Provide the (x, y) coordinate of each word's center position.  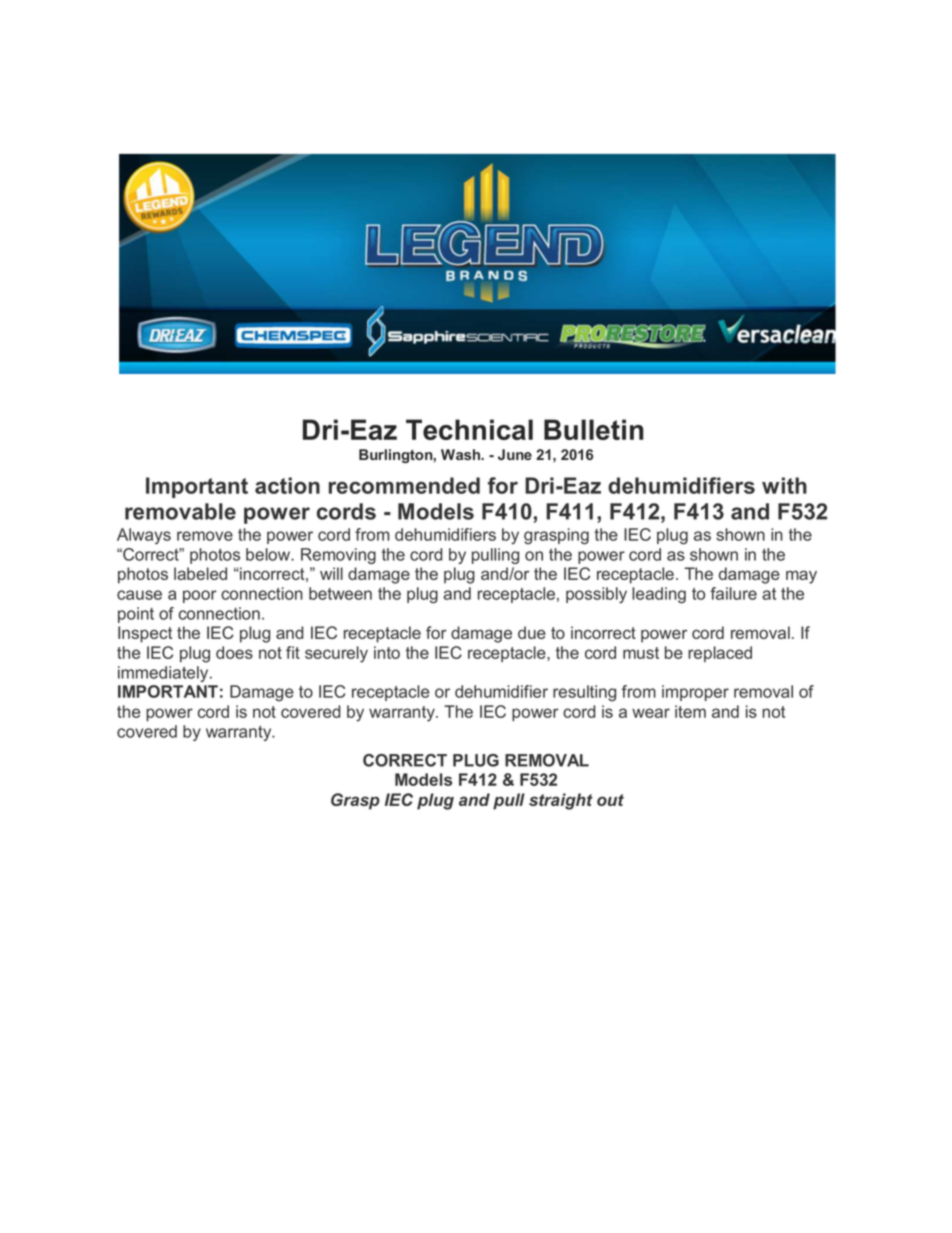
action (287, 485)
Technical (469, 429)
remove (205, 536)
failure (733, 593)
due (532, 632)
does (234, 652)
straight (561, 801)
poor (200, 596)
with (784, 485)
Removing (338, 556)
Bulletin (594, 429)
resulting (584, 693)
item (690, 711)
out (610, 800)
